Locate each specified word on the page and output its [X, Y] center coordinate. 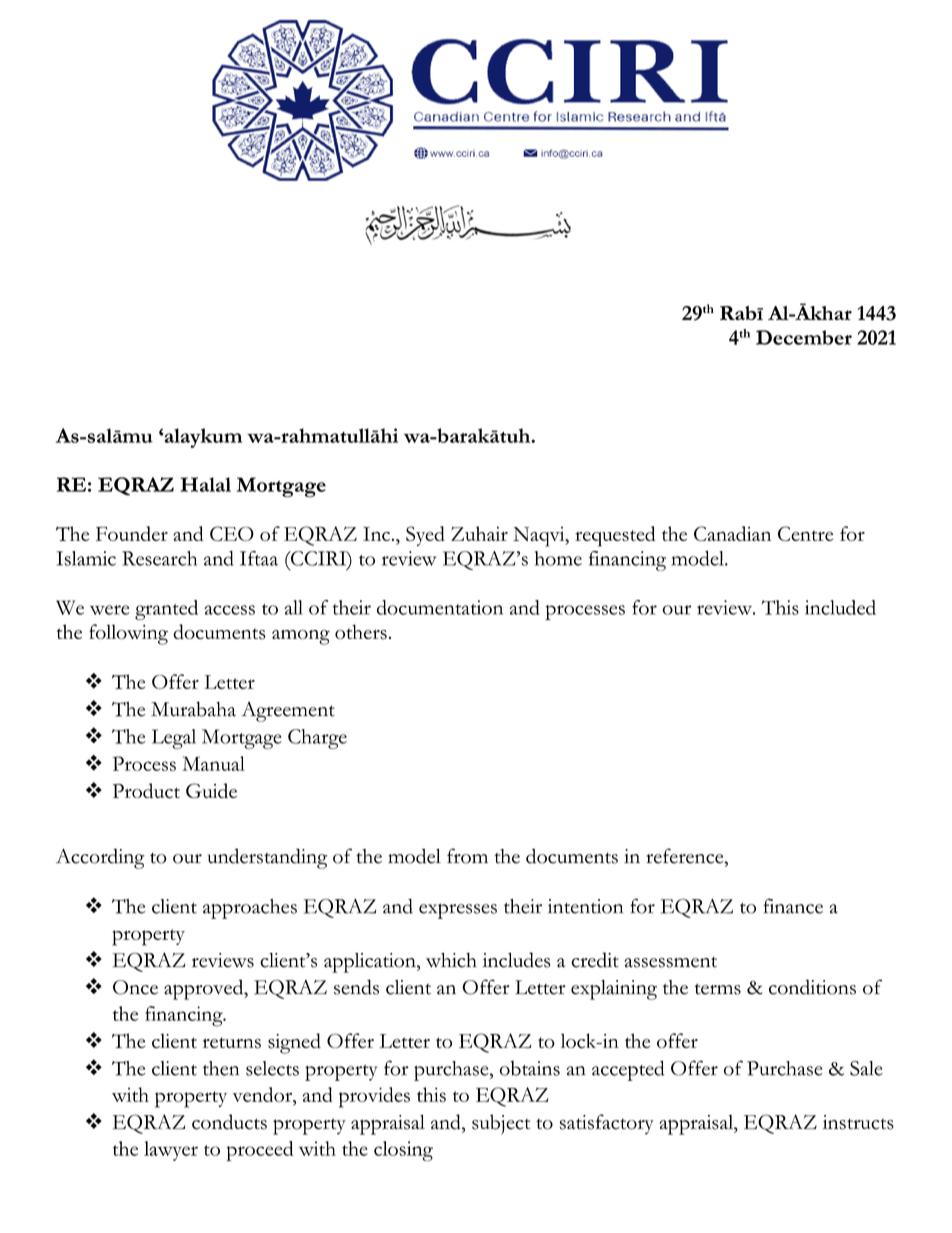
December [804, 337]
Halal [206, 484]
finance [793, 906]
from [467, 856]
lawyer [171, 1151]
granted [166, 610]
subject [501, 1124]
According [100, 858]
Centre [805, 533]
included [840, 607]
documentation [440, 607]
